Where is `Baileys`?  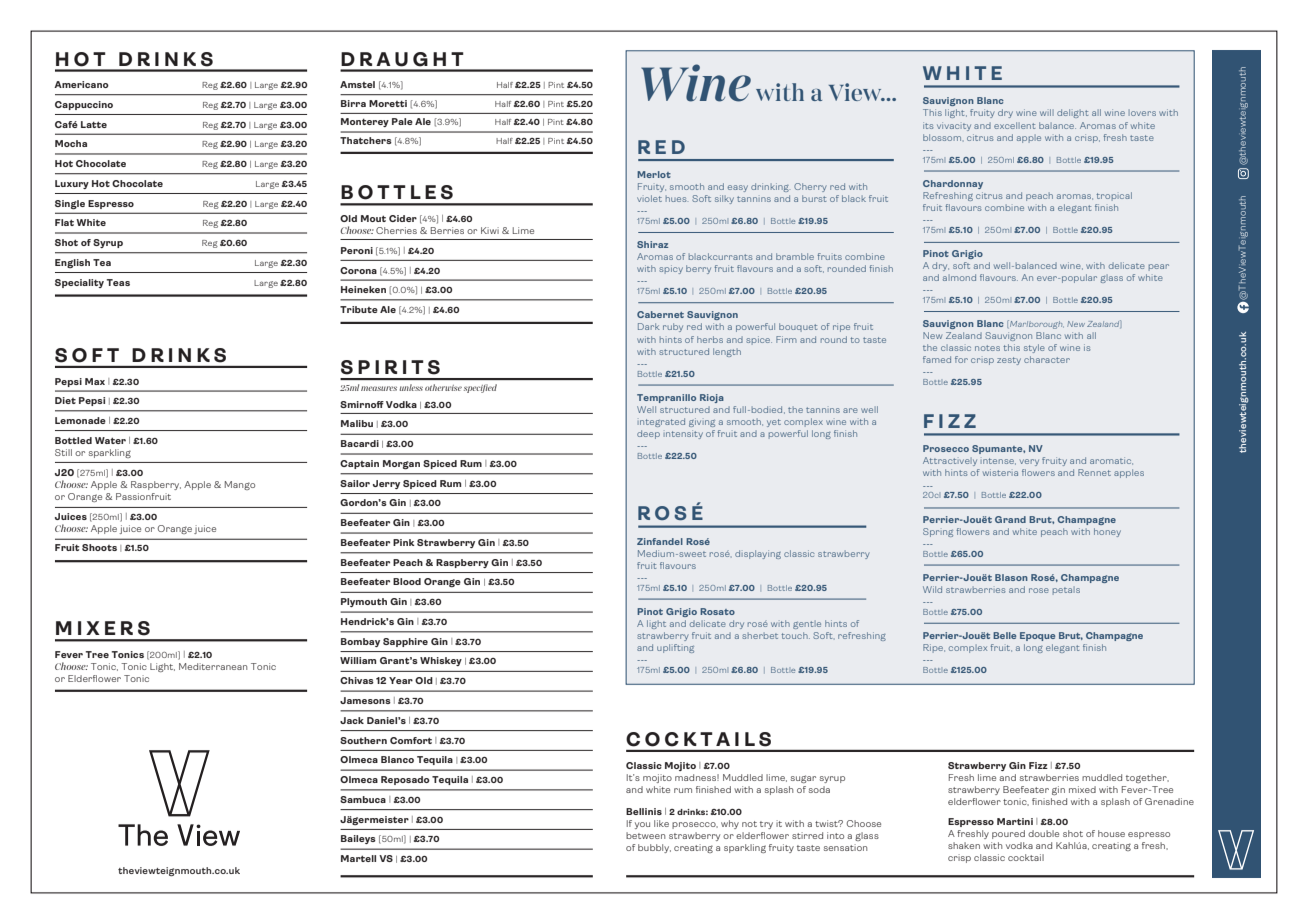
Baileys is located at coordinates (358, 839).
